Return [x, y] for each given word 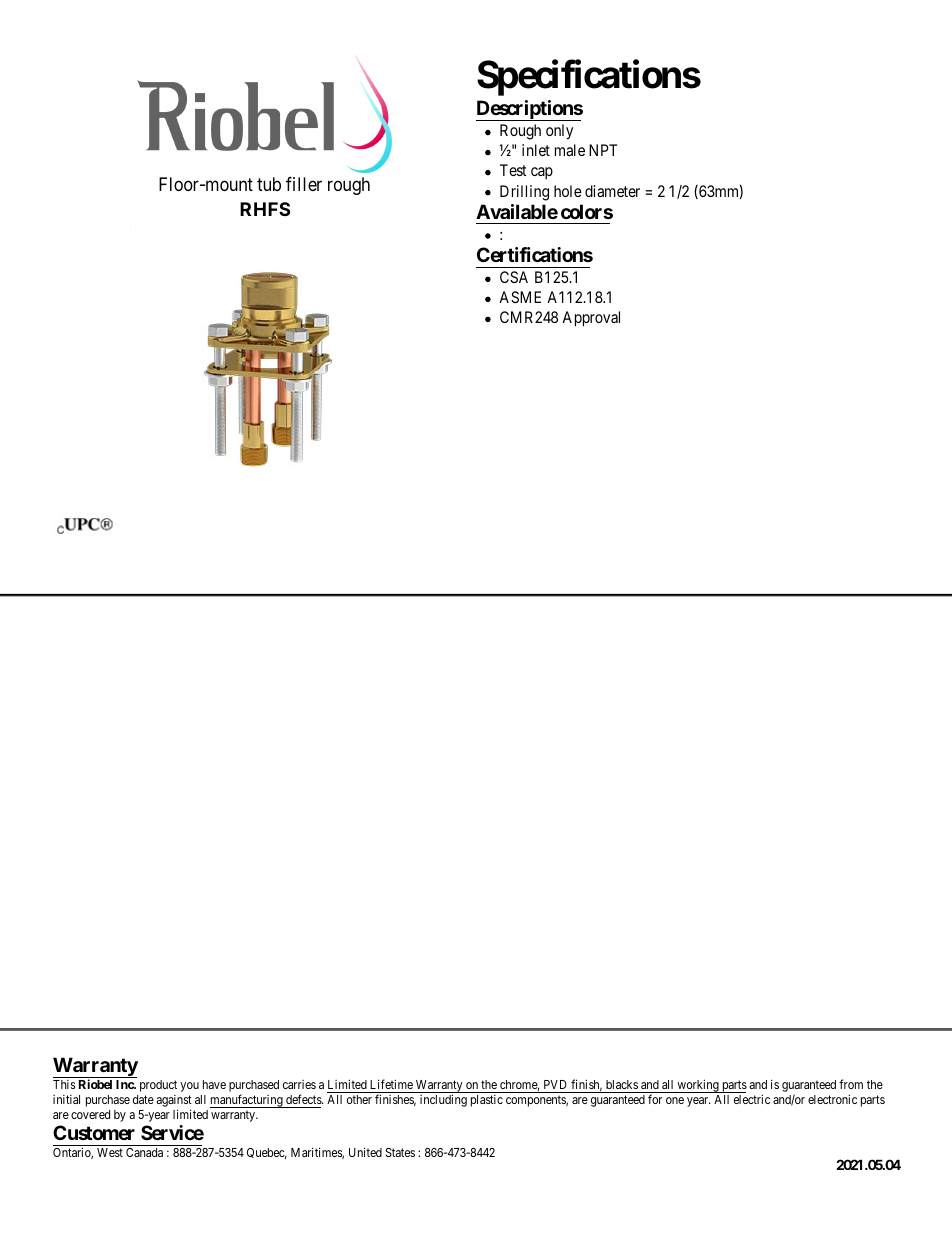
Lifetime [391, 1084]
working [698, 1086]
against [174, 1101]
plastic [487, 1101]
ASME [520, 297]
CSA [514, 277]
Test [513, 170]
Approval [591, 319]
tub [269, 184]
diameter [612, 191]
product [158, 1086]
